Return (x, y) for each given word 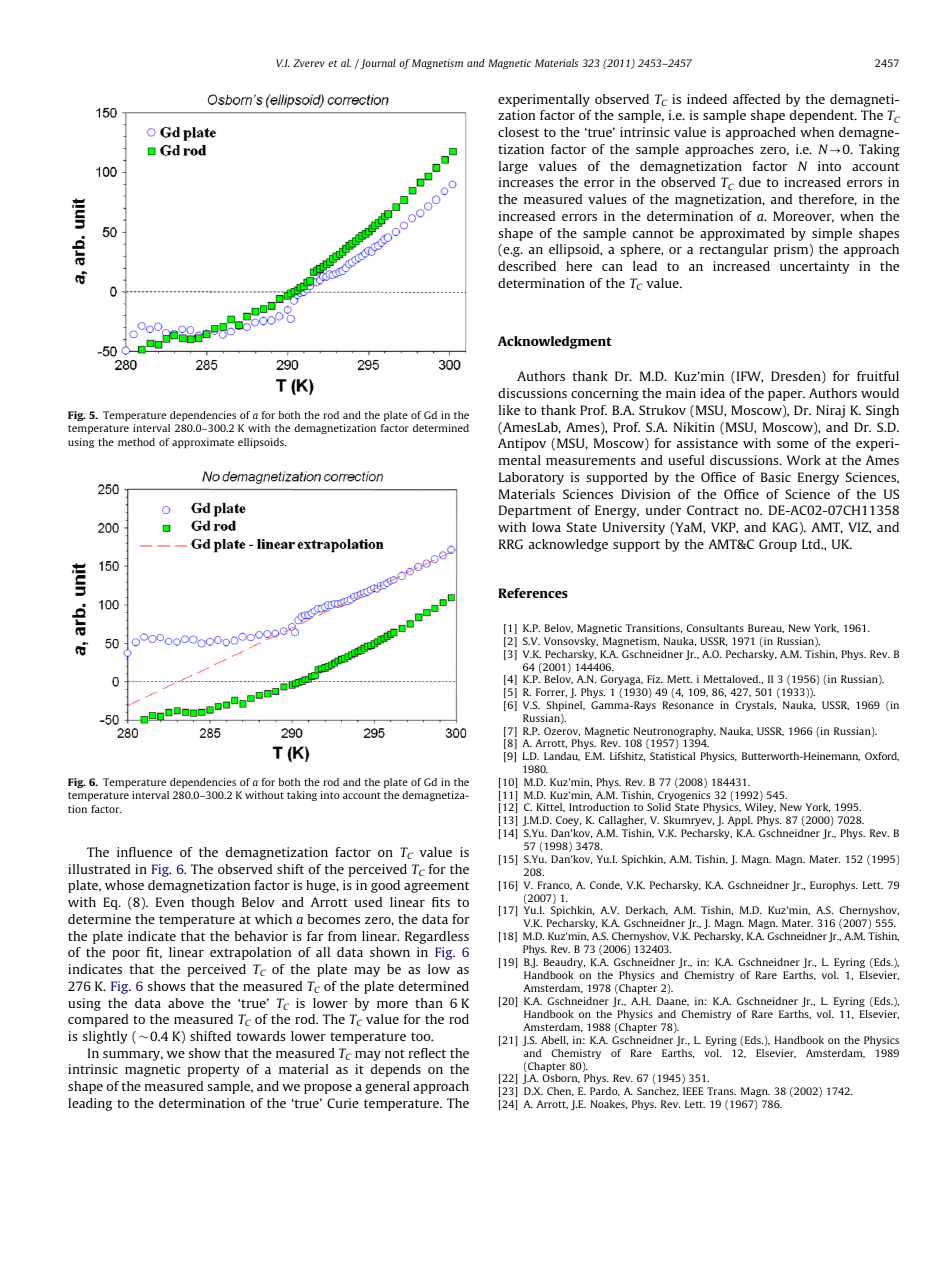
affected (756, 99)
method (136, 442)
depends (396, 1070)
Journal (377, 64)
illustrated (99, 869)
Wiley (760, 810)
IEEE (693, 1091)
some (793, 444)
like (509, 410)
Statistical (672, 756)
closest (518, 132)
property (214, 1071)
